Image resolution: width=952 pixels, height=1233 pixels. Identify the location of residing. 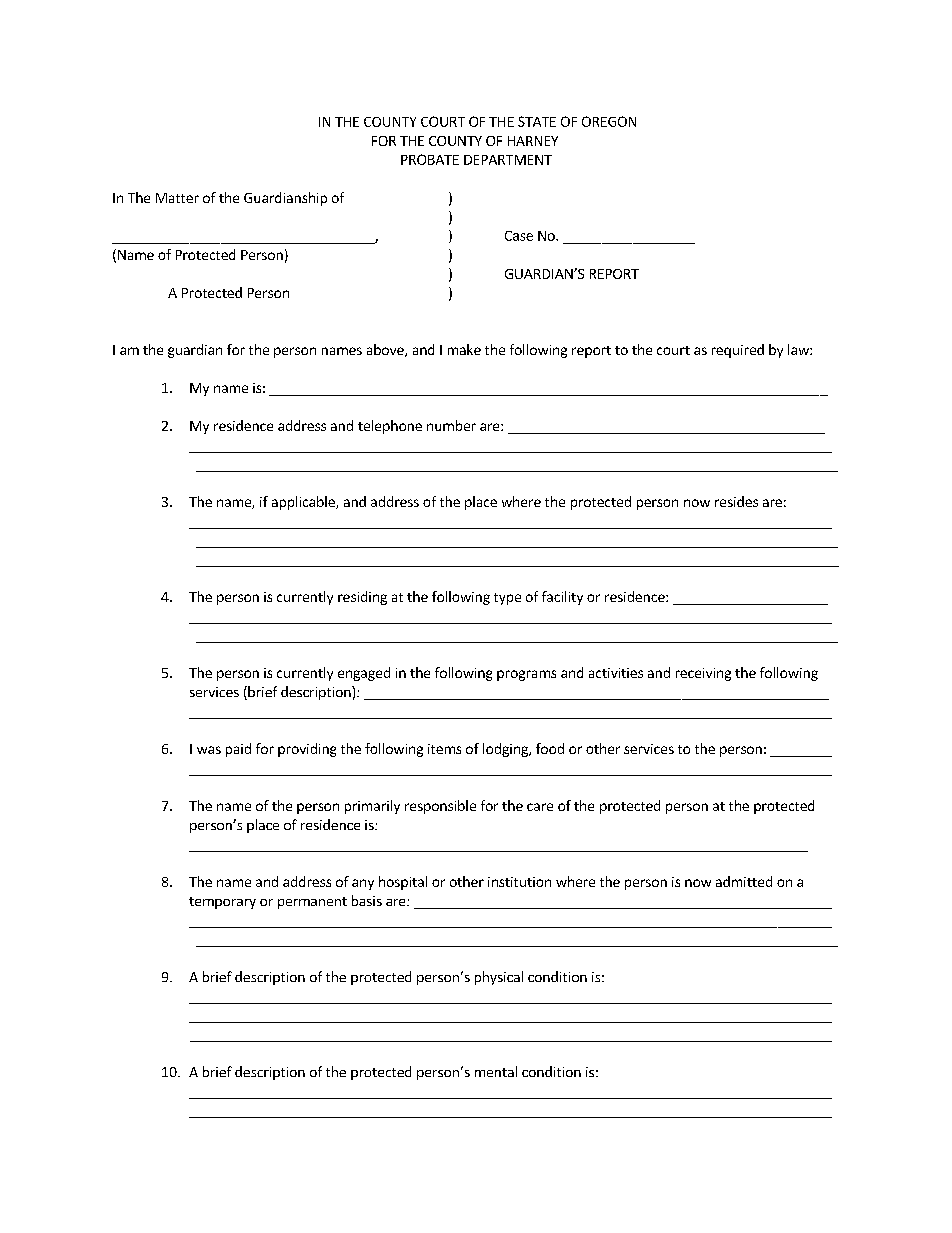
(362, 598).
